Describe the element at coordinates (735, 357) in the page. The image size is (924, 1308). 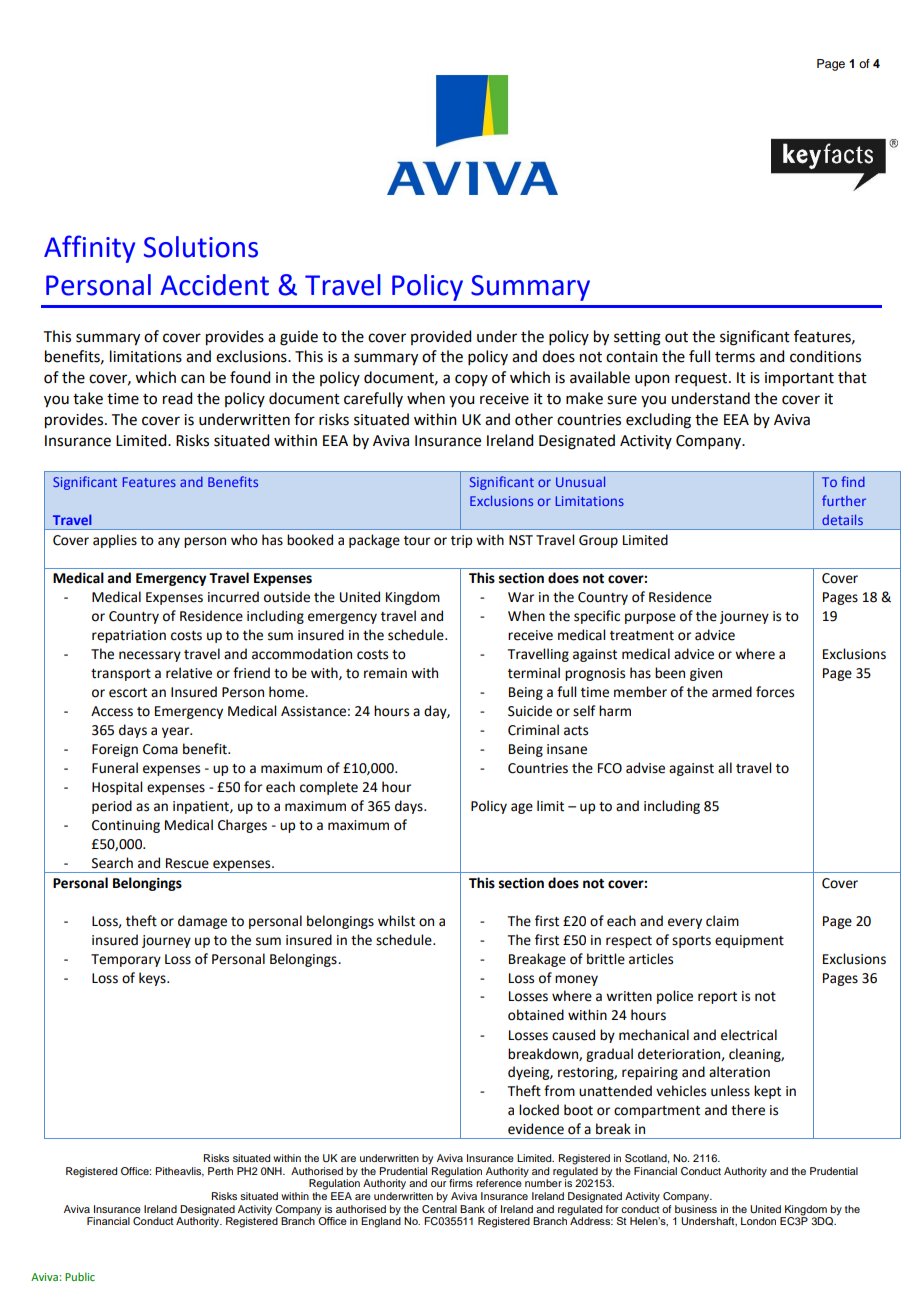
I see `terms` at that location.
